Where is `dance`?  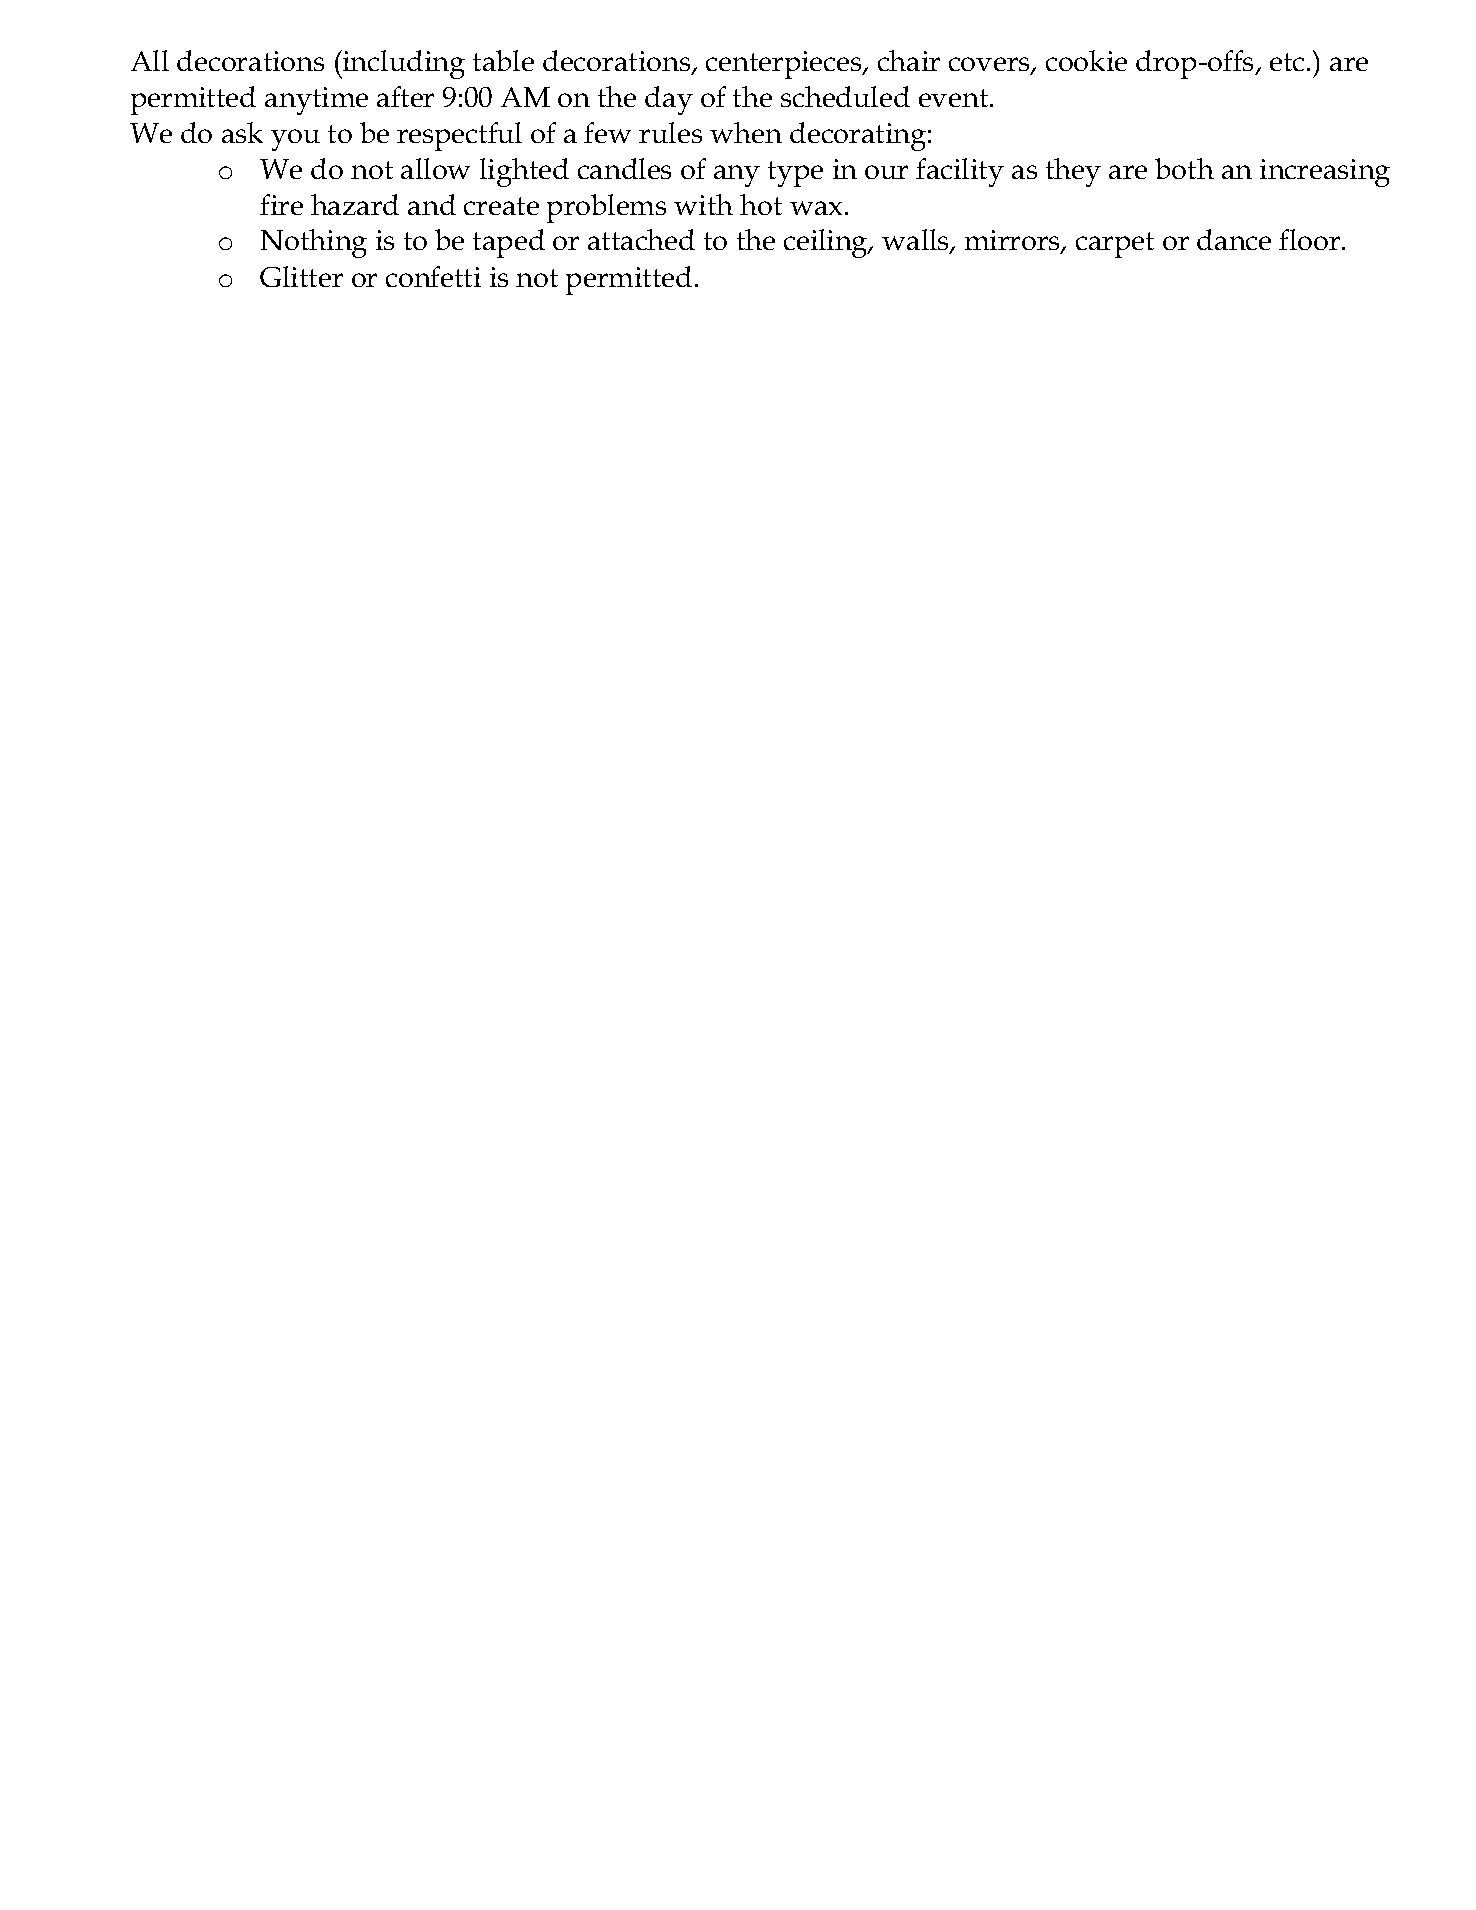
dance is located at coordinates (1234, 239).
